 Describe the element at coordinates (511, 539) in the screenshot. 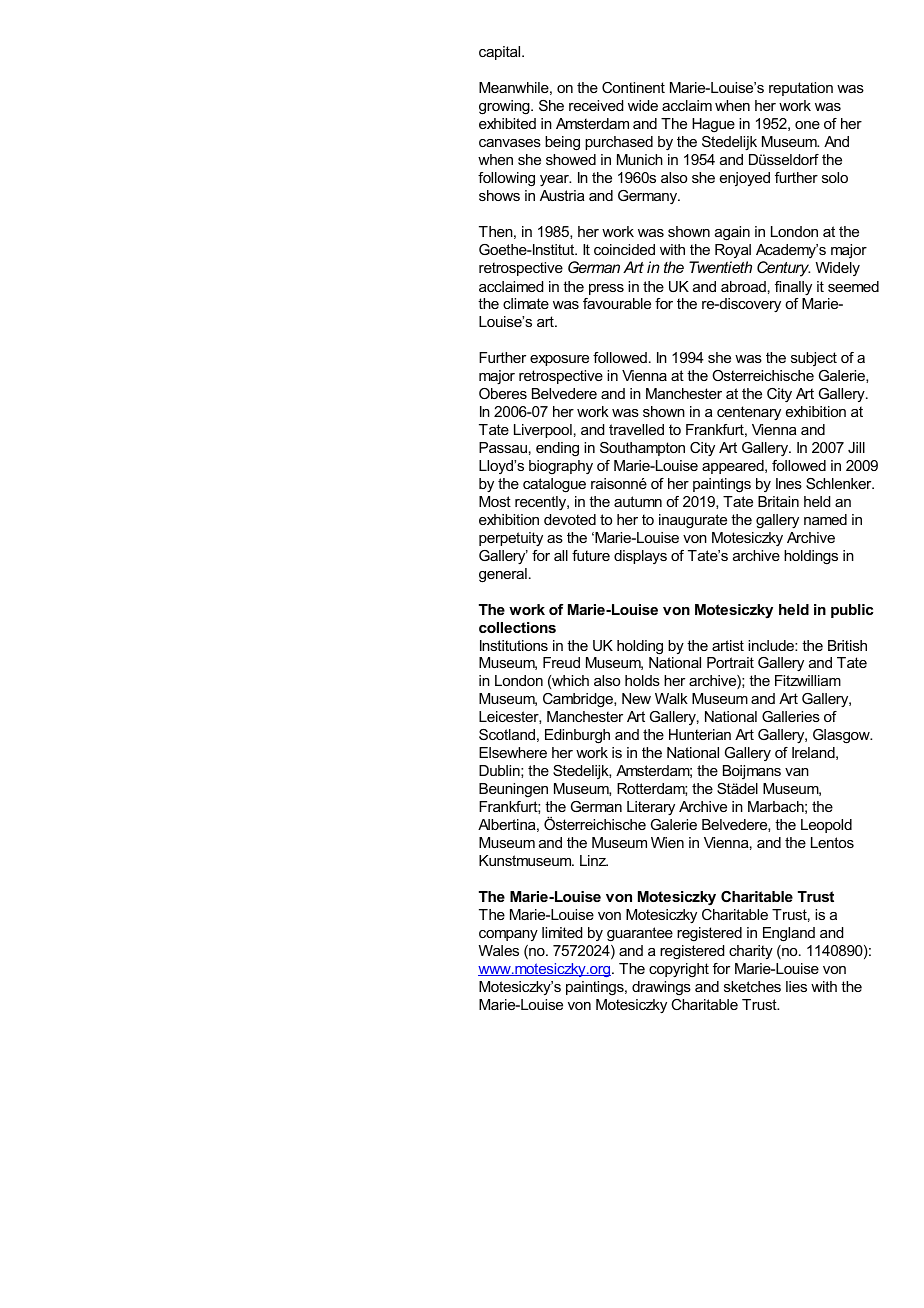

I see `perpetuity` at that location.
